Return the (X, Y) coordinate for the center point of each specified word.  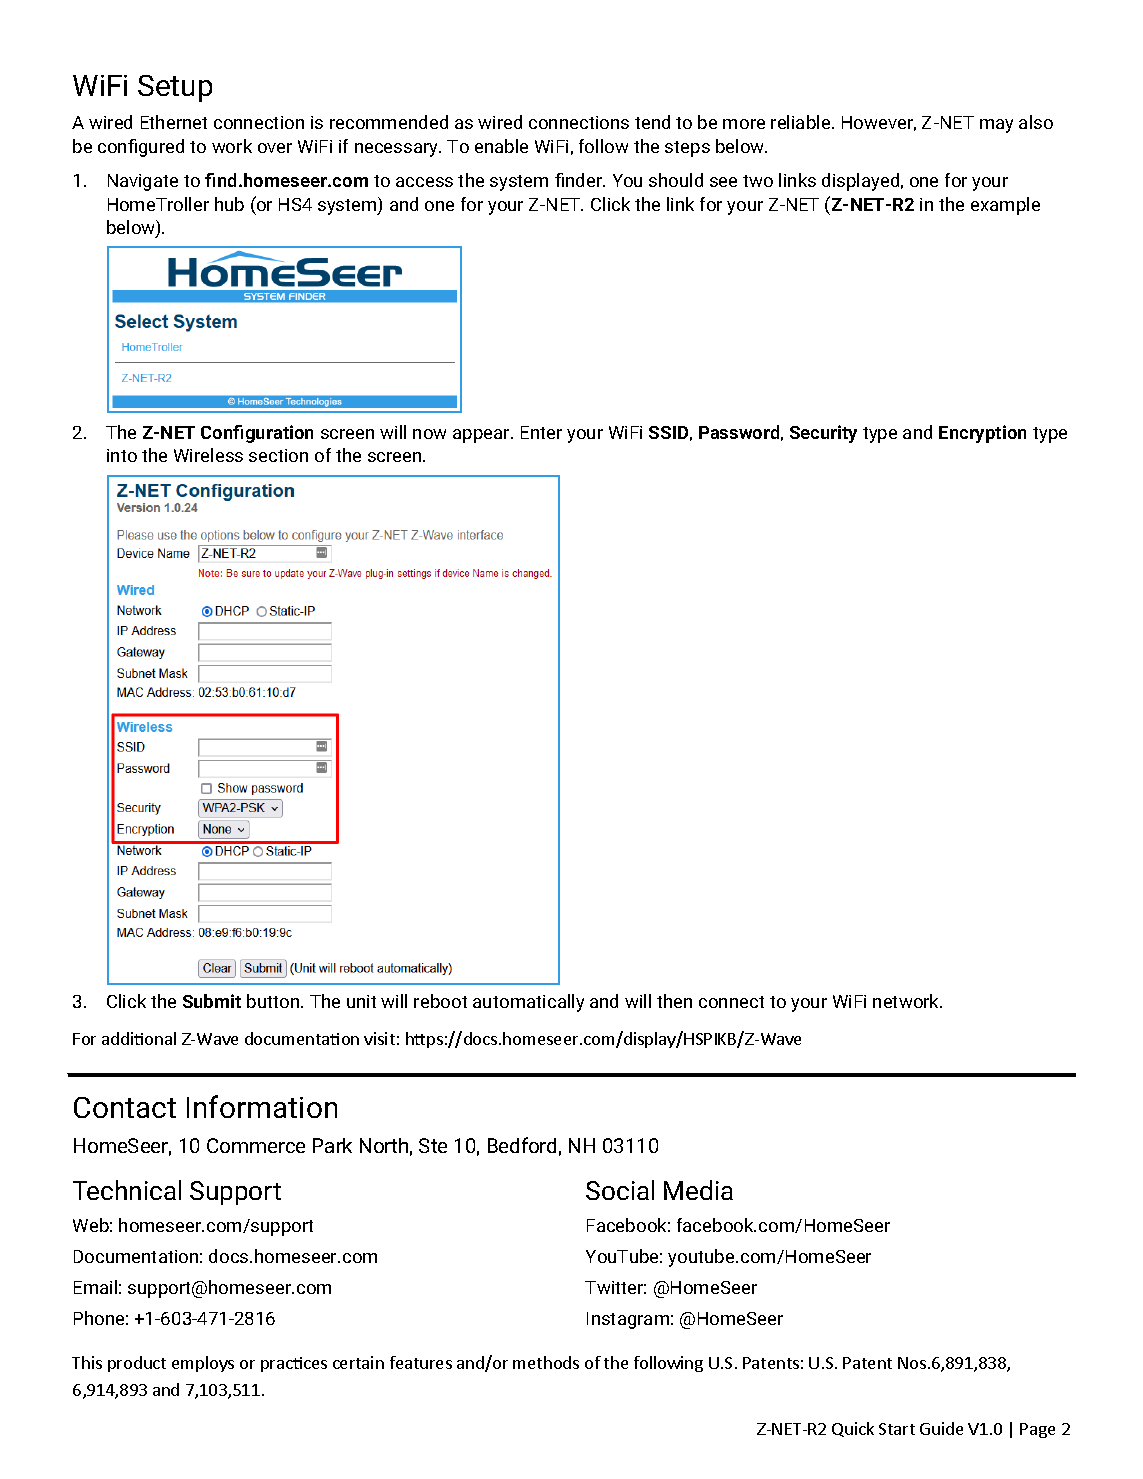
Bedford (522, 1145)
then (674, 1001)
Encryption (982, 434)
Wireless (208, 455)
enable (501, 146)
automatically (528, 1003)
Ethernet (174, 122)
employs (203, 1364)
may (996, 126)
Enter (541, 432)
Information (262, 1106)
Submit (212, 1001)
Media (698, 1190)
